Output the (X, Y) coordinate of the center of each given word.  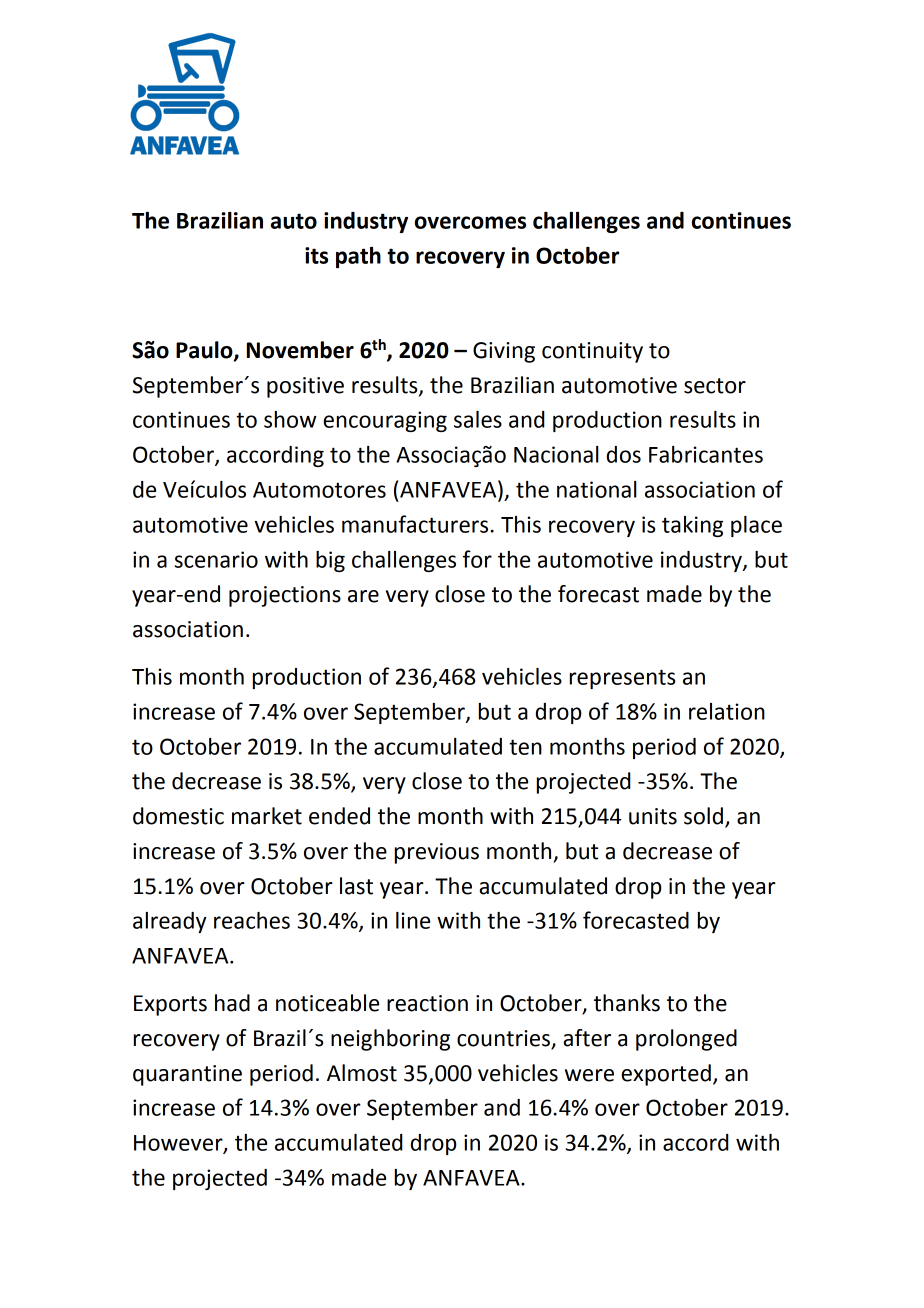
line (413, 920)
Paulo (205, 351)
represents (622, 679)
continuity (592, 352)
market (267, 816)
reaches (252, 920)
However (179, 1144)
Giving (504, 352)
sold (703, 816)
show (290, 419)
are (363, 596)
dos (624, 454)
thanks (627, 1003)
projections (285, 596)
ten (525, 747)
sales (478, 419)
